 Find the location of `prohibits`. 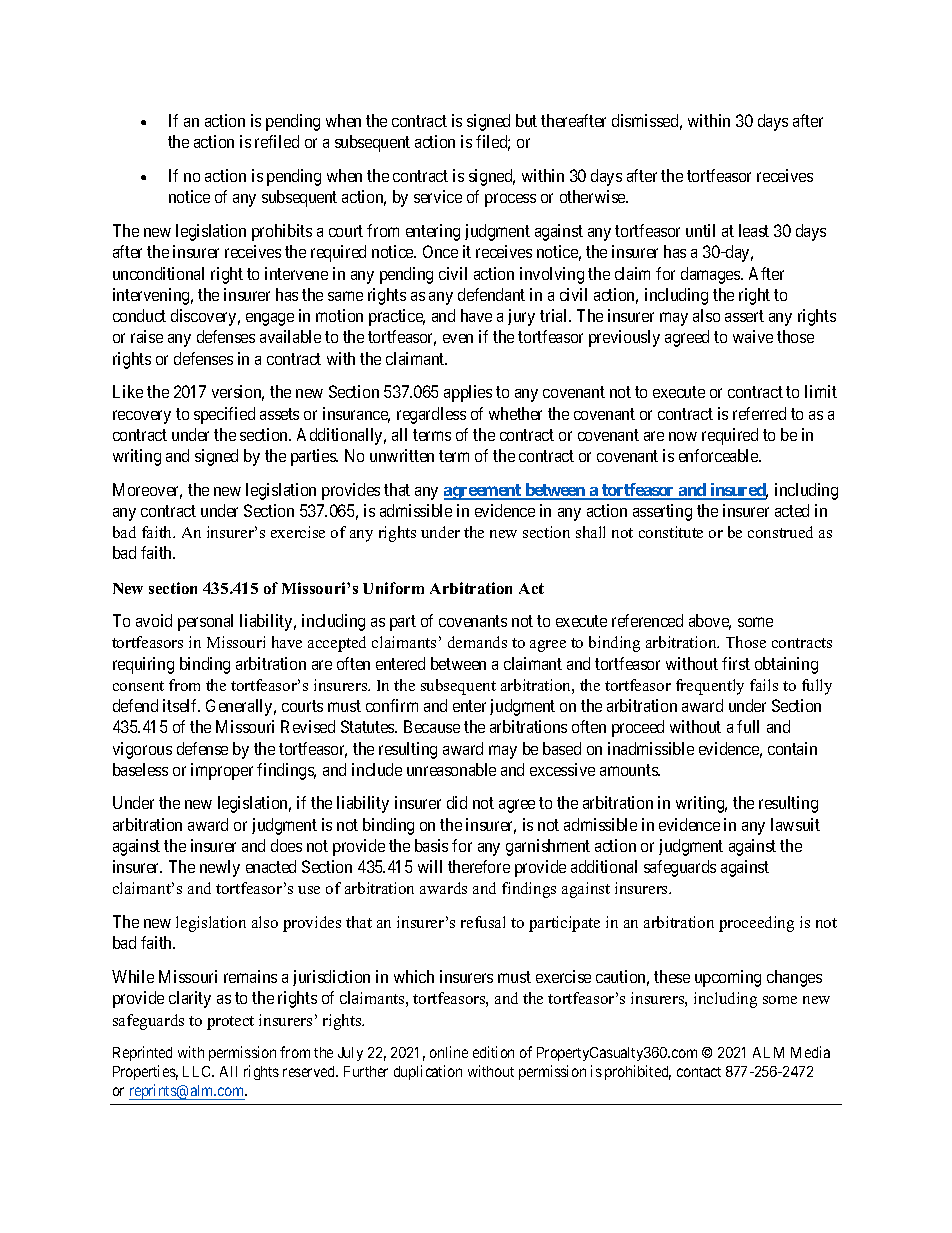

prohibits is located at coordinates (282, 232).
